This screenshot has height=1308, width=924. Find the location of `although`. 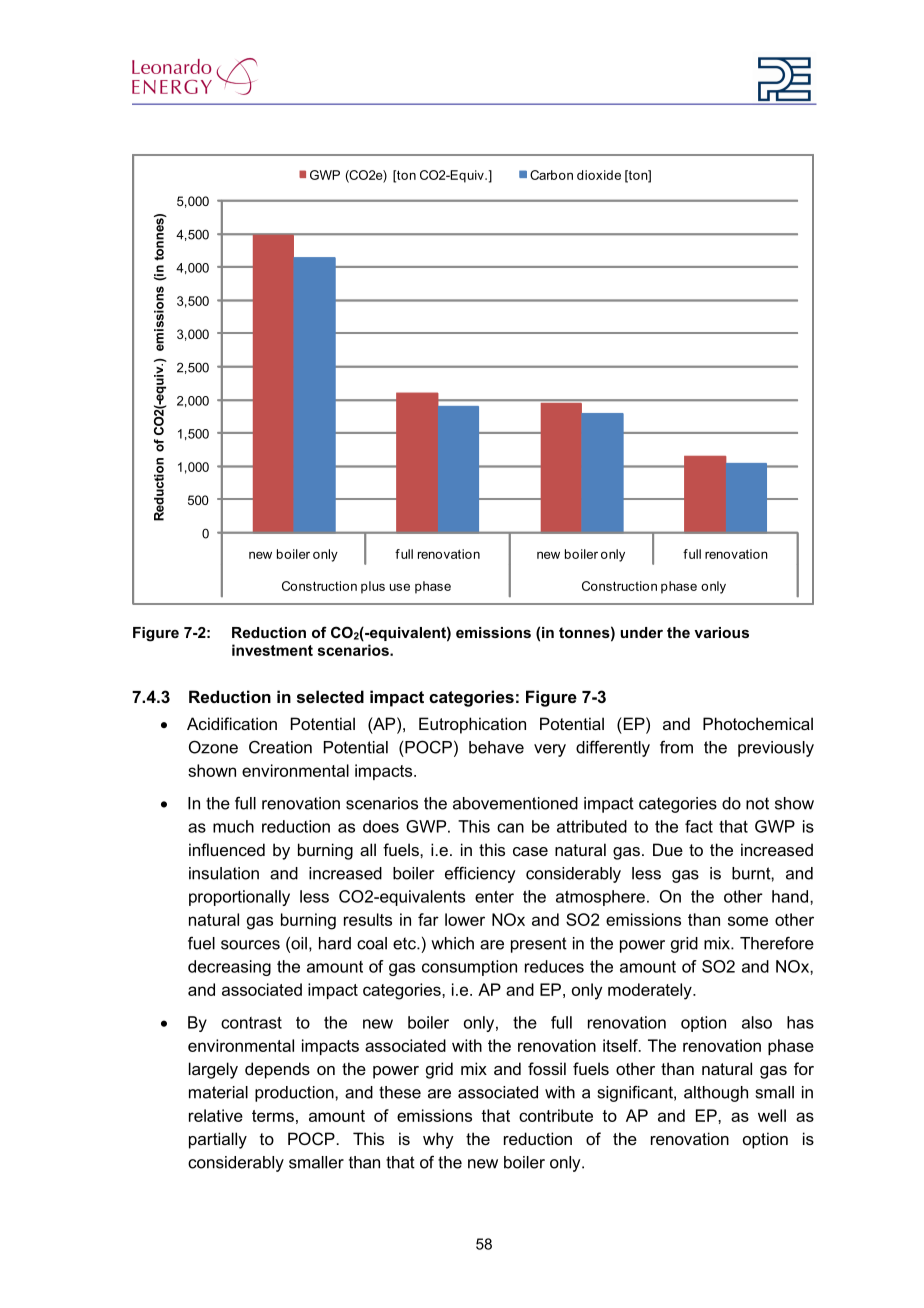

although is located at coordinates (716, 1094).
